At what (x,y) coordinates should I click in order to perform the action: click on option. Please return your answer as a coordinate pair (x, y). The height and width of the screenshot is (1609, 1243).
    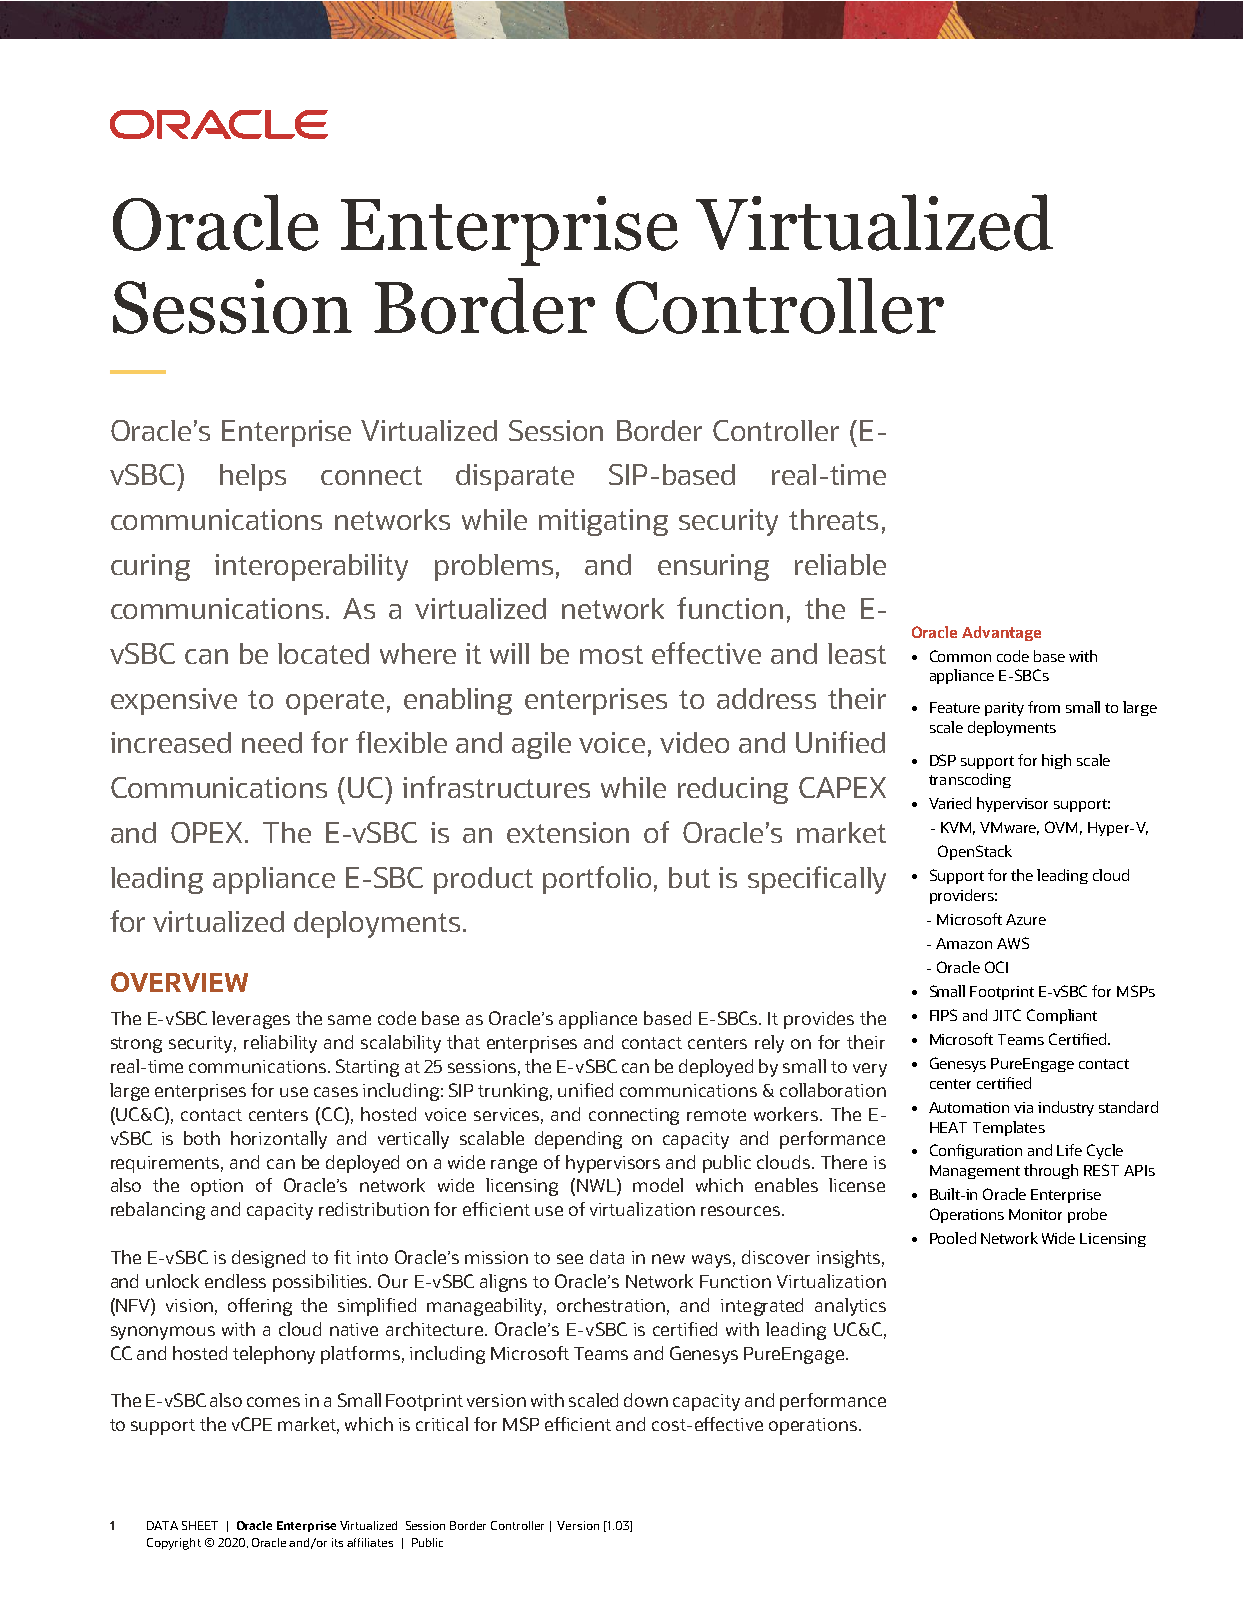
    Looking at the image, I should click on (217, 1187).
